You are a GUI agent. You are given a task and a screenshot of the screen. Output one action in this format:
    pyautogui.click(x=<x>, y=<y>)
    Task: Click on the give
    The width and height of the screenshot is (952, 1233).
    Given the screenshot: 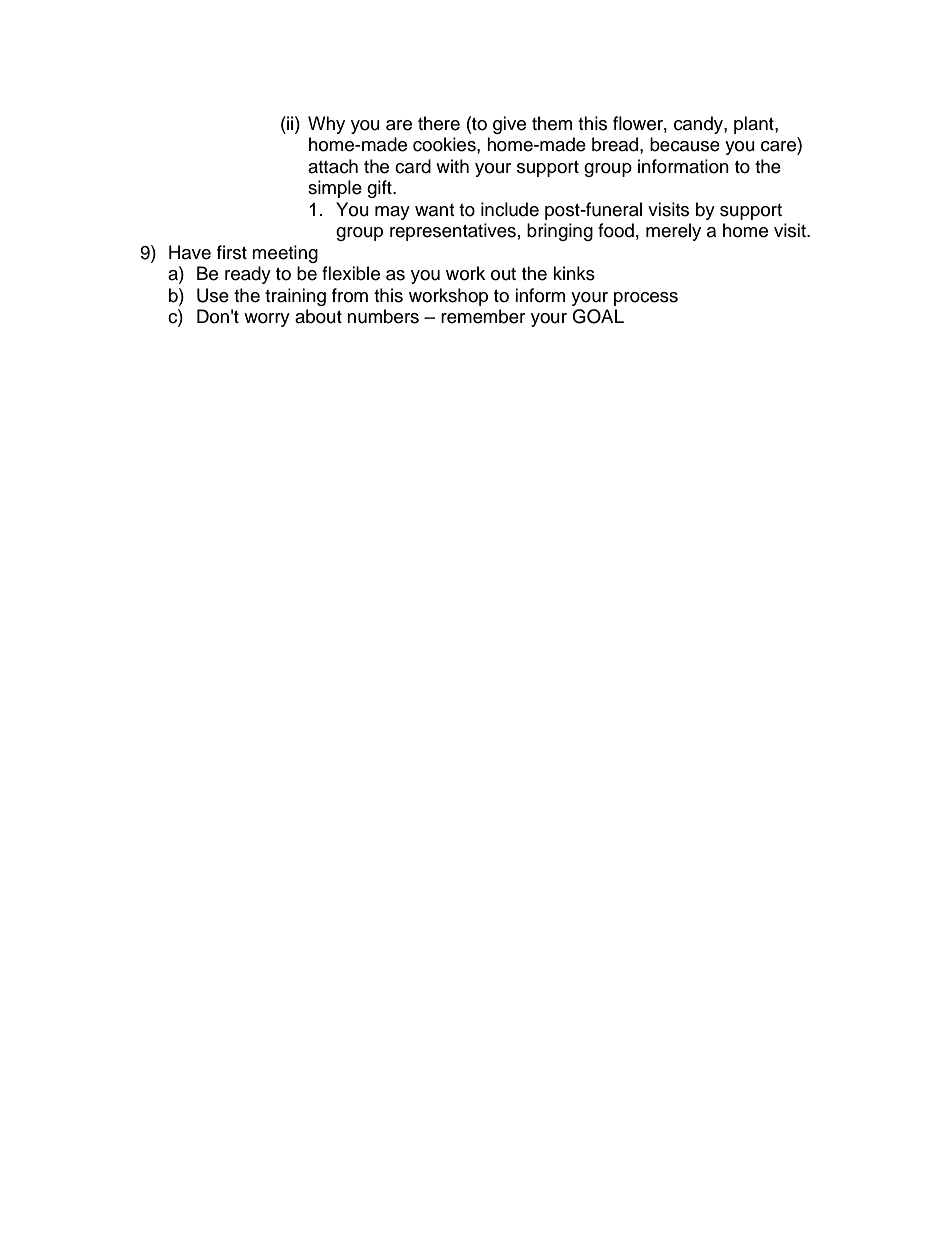 What is the action you would take?
    pyautogui.click(x=509, y=125)
